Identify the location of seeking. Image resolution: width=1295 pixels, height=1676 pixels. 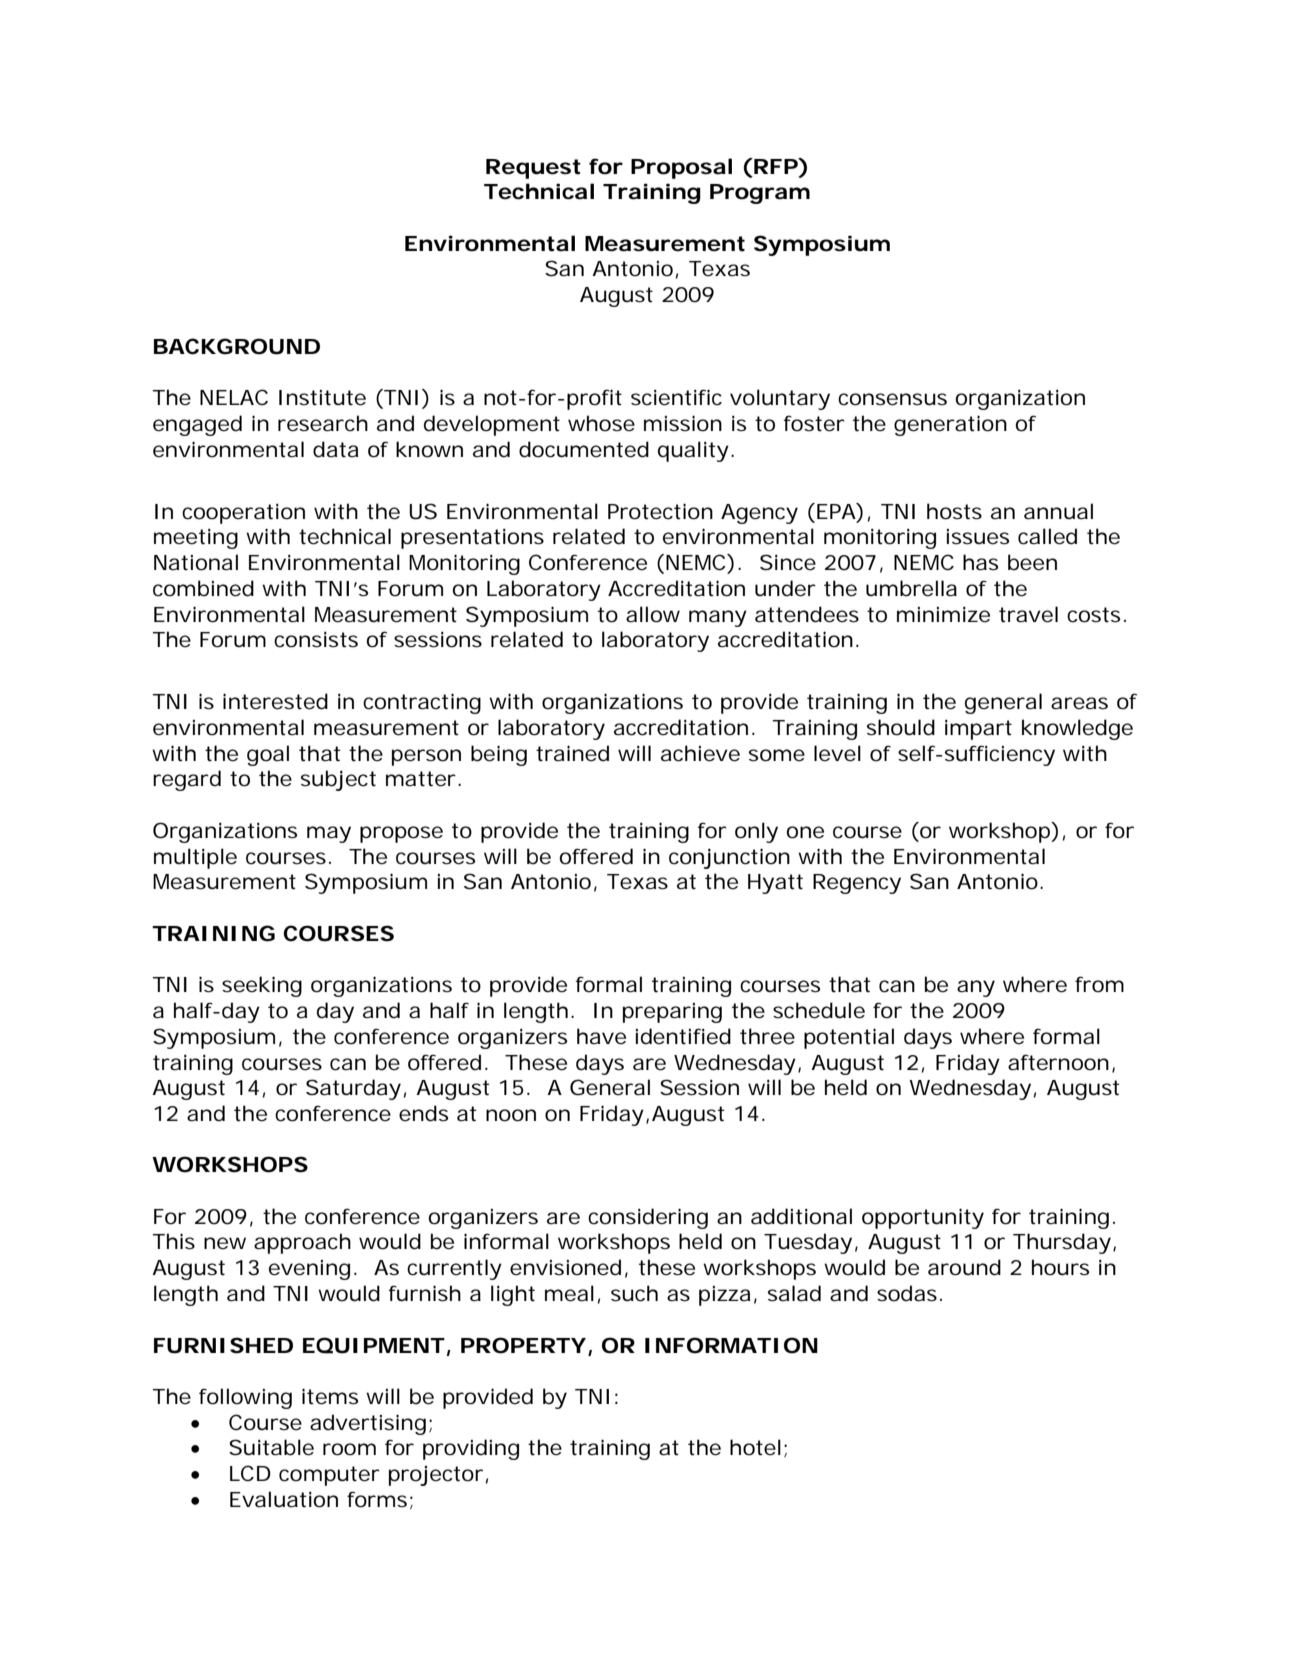
(262, 986).
